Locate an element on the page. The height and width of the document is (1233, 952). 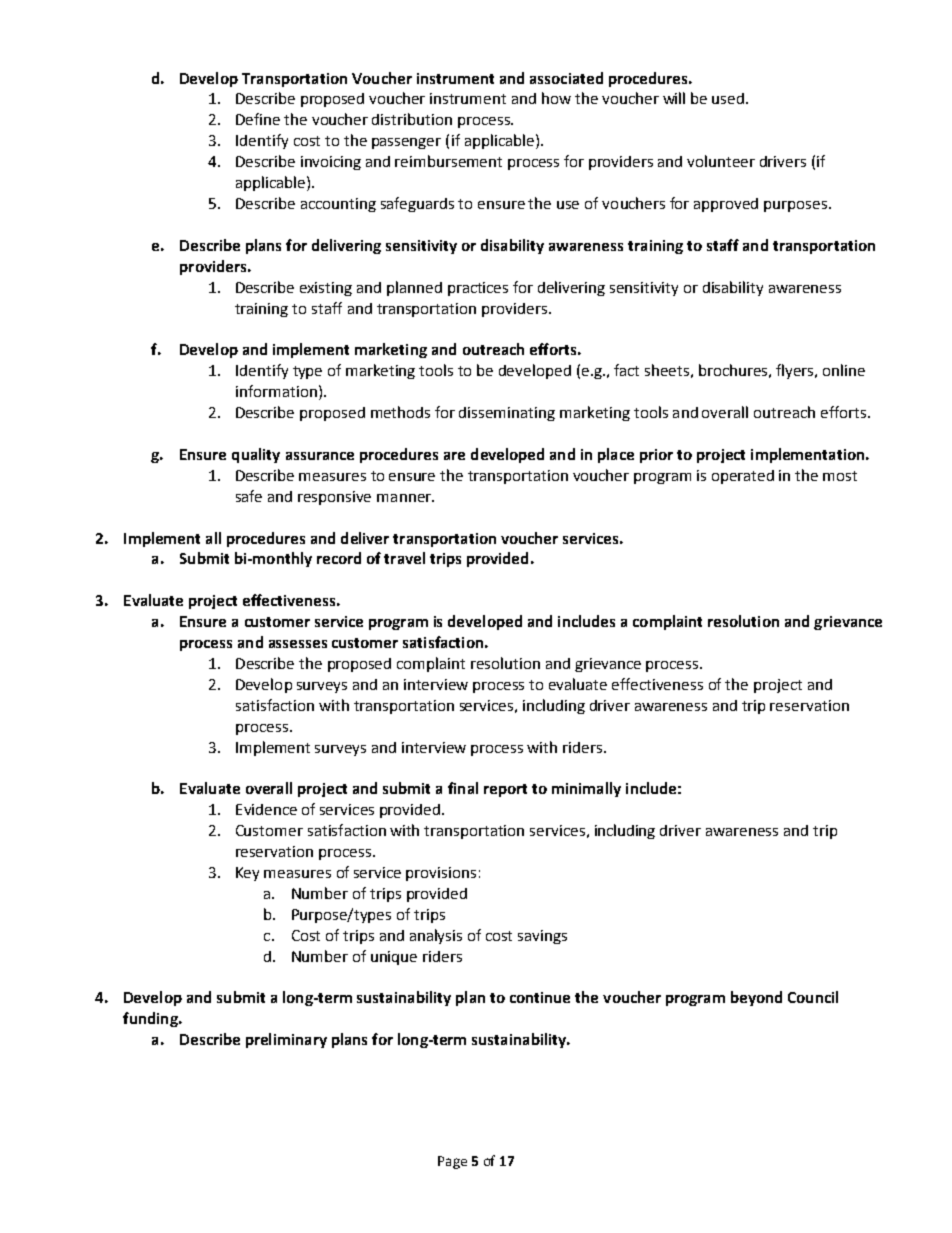
Evidence is located at coordinates (266, 809).
